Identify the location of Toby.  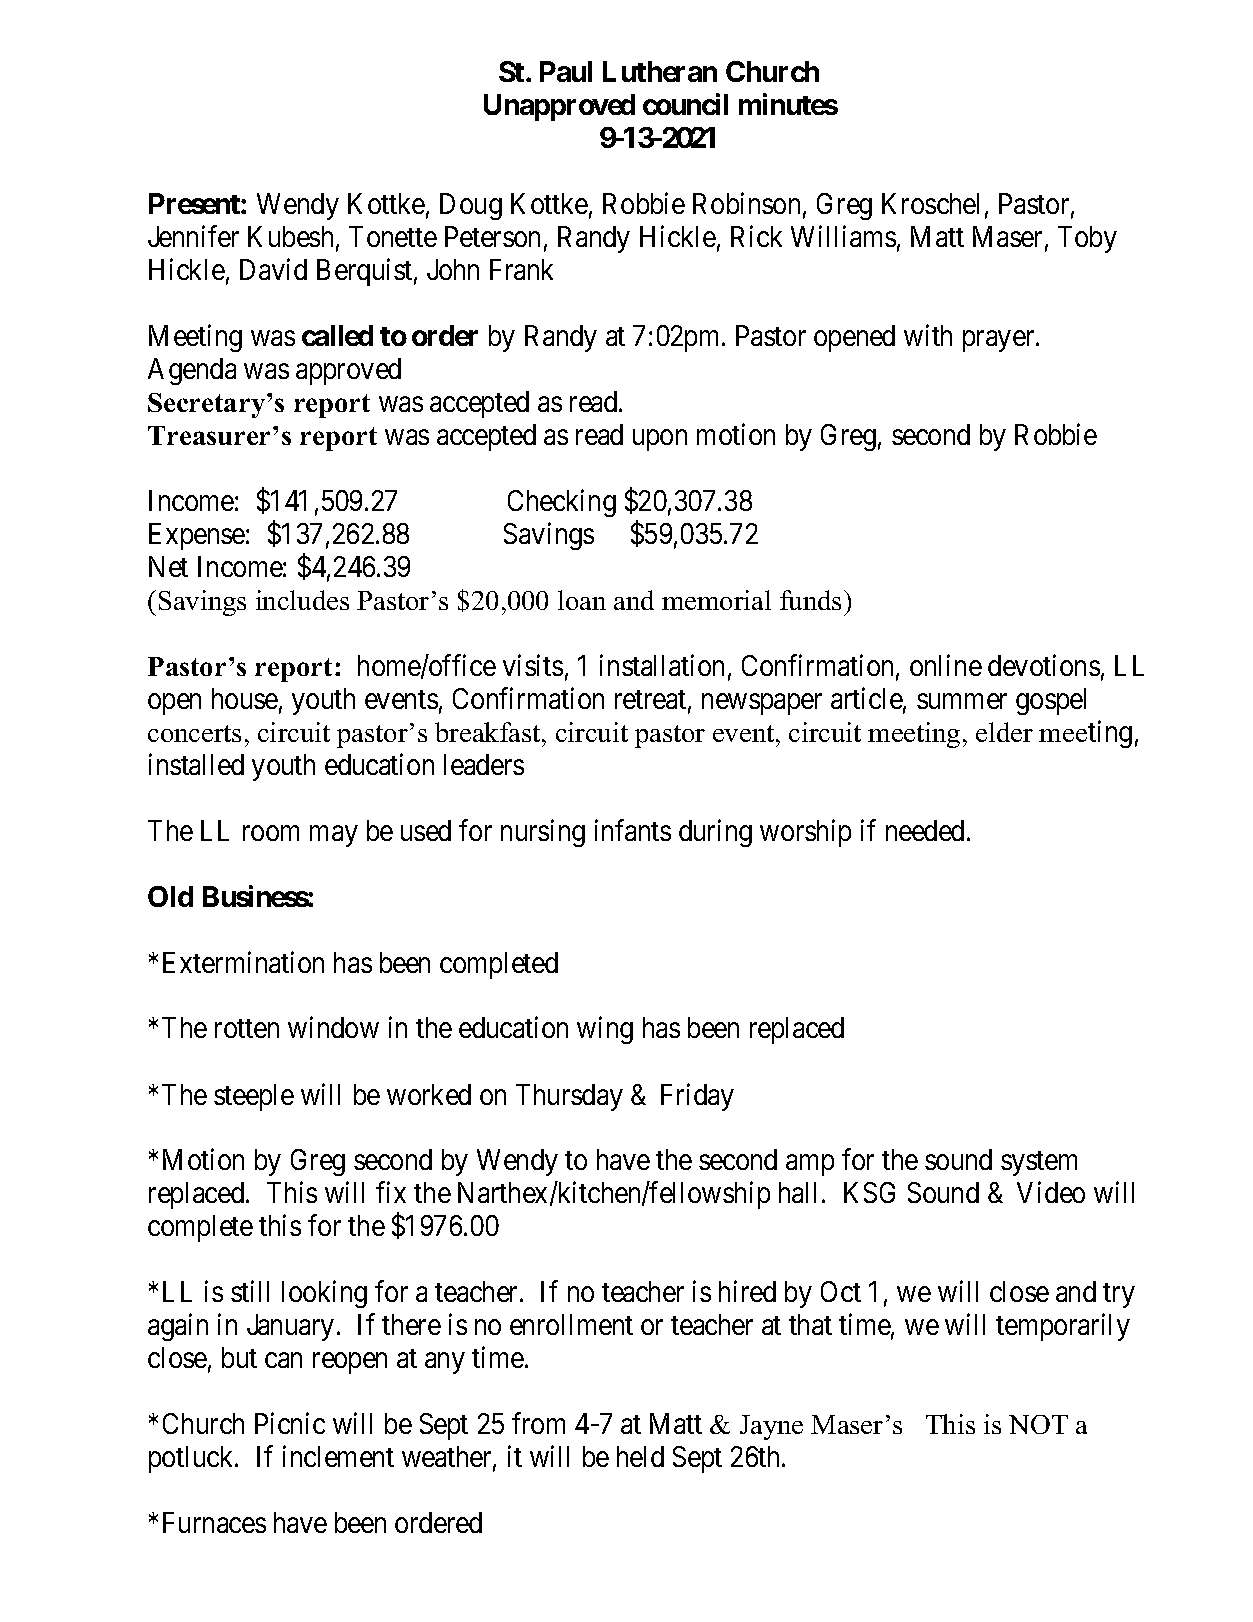
(1087, 239).
